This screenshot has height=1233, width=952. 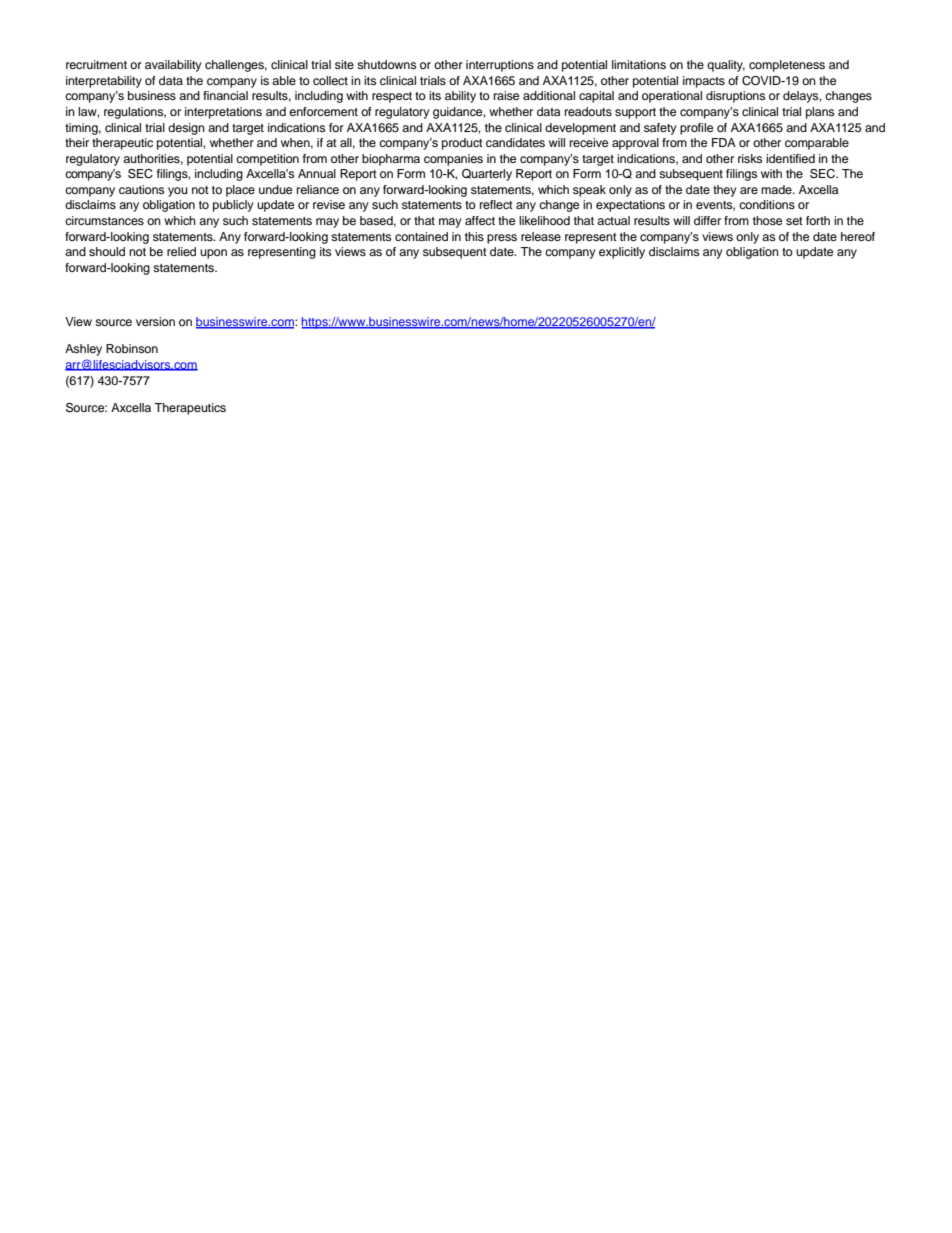 What do you see at coordinates (767, 204) in the screenshot?
I see `conditions` at bounding box center [767, 204].
